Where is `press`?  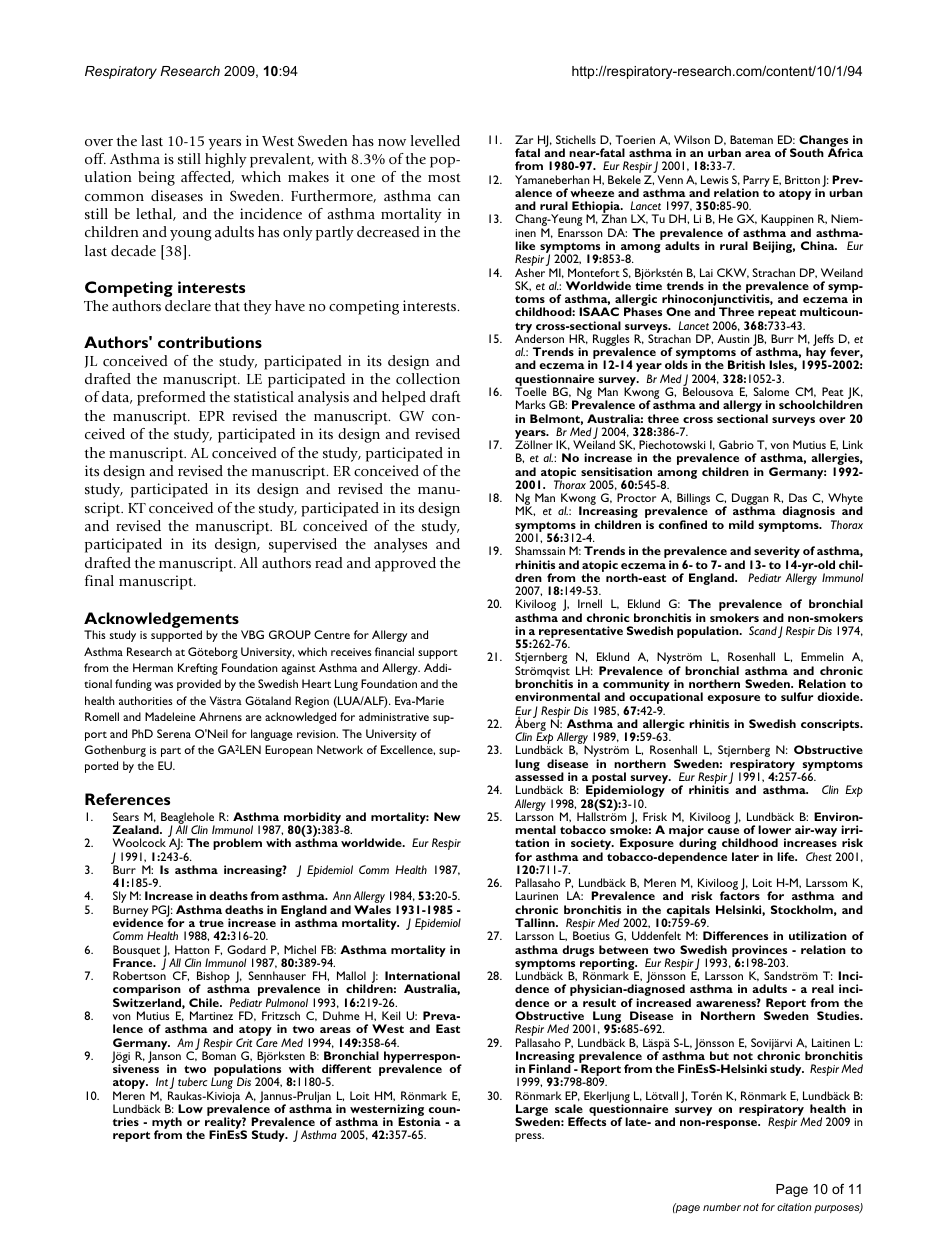 press is located at coordinates (529, 1137).
